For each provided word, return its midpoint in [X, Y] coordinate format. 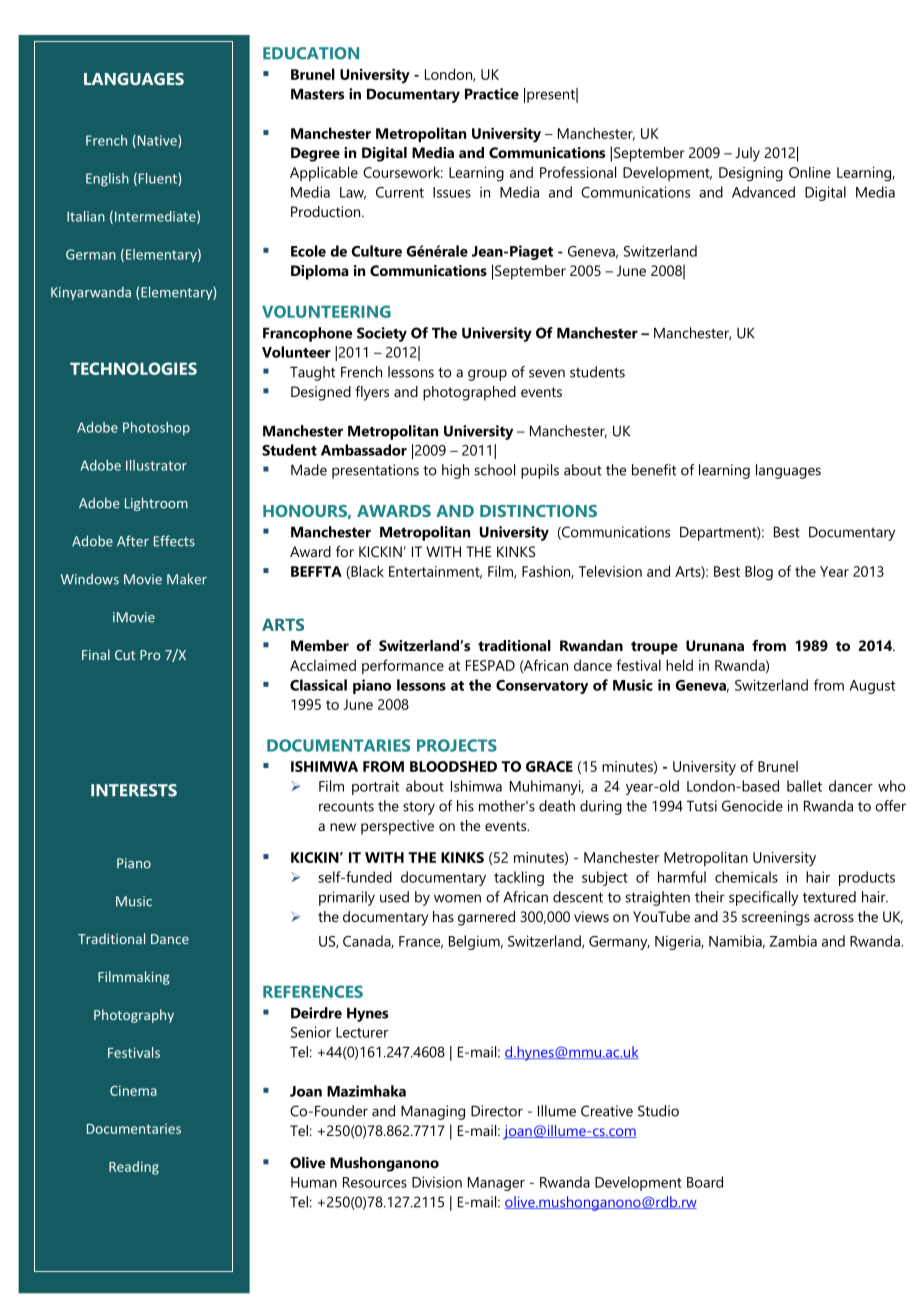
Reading [134, 1168]
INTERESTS [134, 790]
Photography [134, 1016]
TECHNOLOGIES [133, 368]
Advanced [763, 192]
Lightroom [156, 504]
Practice [492, 94]
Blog [759, 573]
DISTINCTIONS [538, 511]
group [487, 375]
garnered [486, 918]
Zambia [793, 941]
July [747, 154]
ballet [804, 786]
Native [157, 141]
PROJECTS [457, 745]
